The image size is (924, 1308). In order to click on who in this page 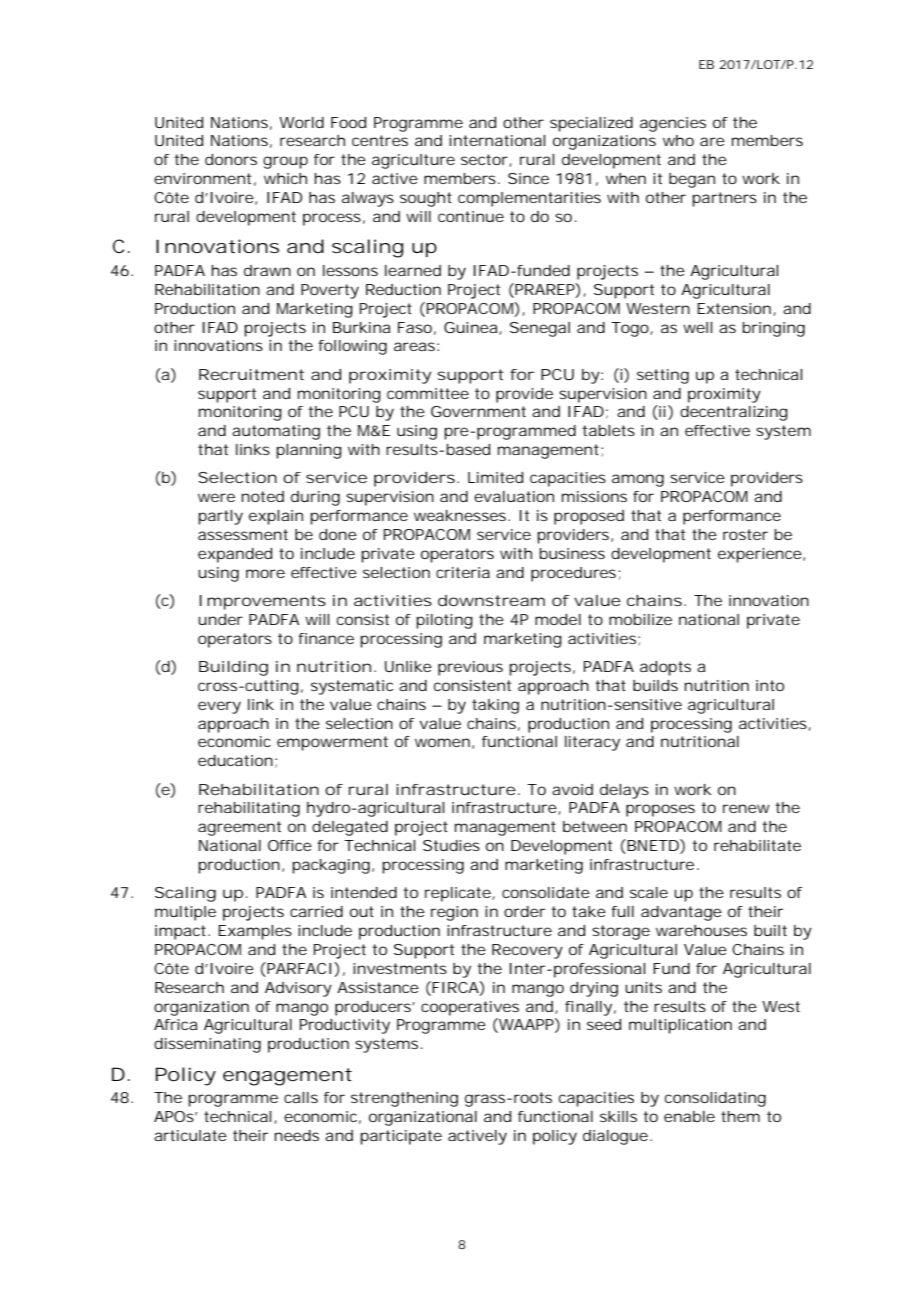, I will do `click(678, 140)`.
